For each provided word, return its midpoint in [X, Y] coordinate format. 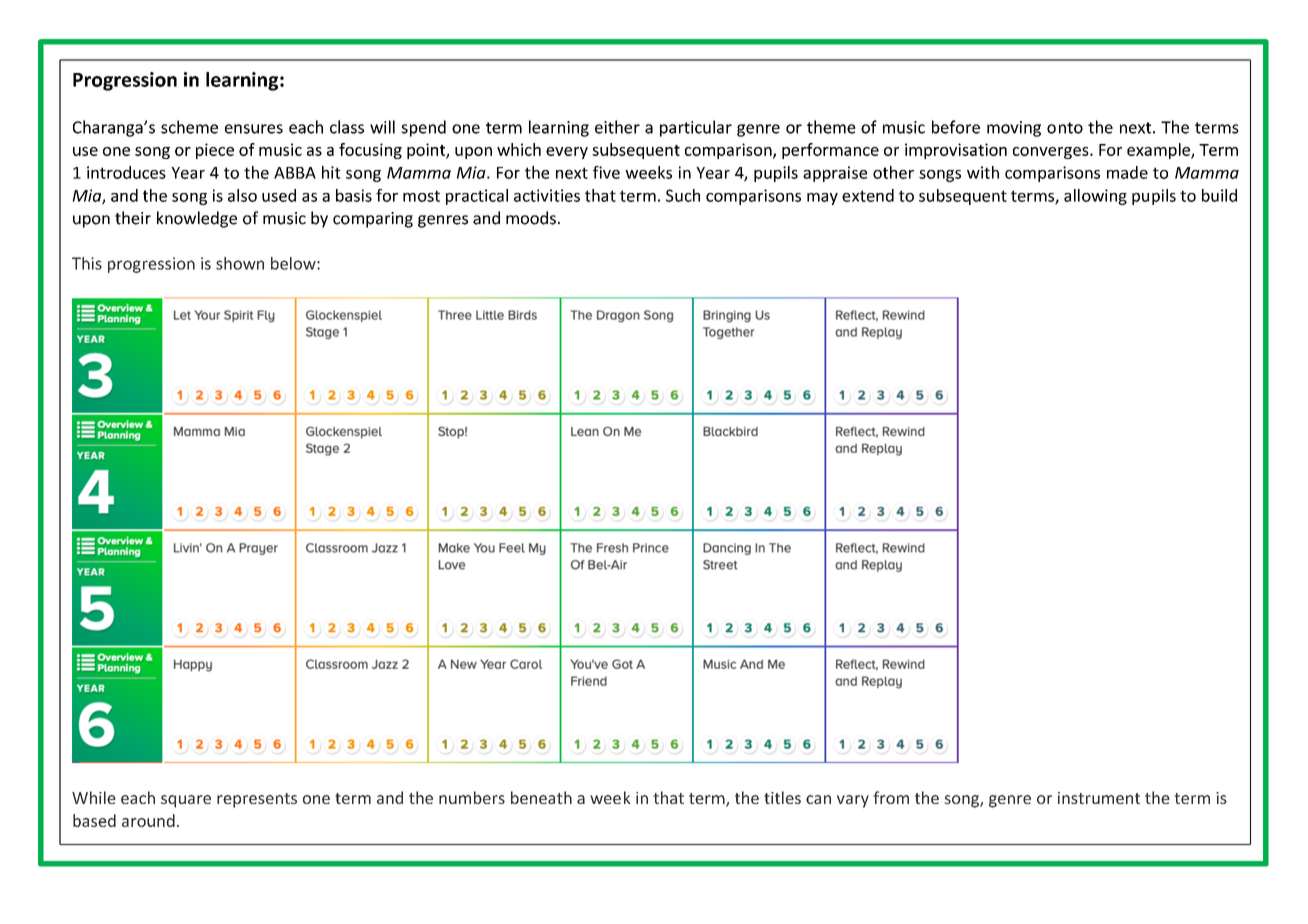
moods [531, 218]
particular [696, 128]
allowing [1095, 197]
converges [1052, 153]
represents [257, 800]
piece [215, 151]
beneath [541, 797]
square [186, 801]
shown [240, 263]
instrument [1099, 798]
